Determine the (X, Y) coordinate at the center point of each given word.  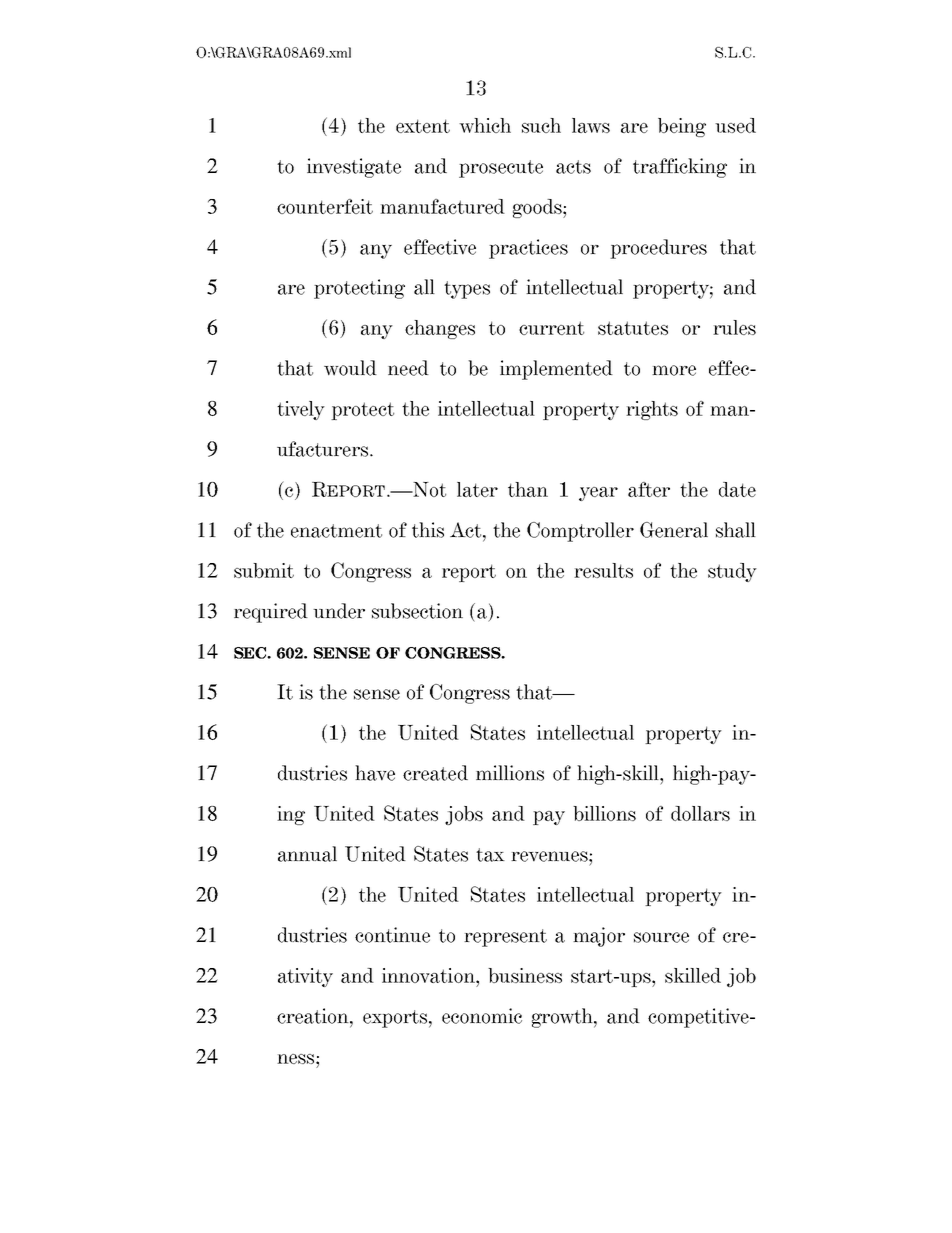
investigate (354, 168)
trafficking (680, 168)
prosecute (501, 169)
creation (314, 1016)
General (674, 530)
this (428, 530)
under (339, 611)
